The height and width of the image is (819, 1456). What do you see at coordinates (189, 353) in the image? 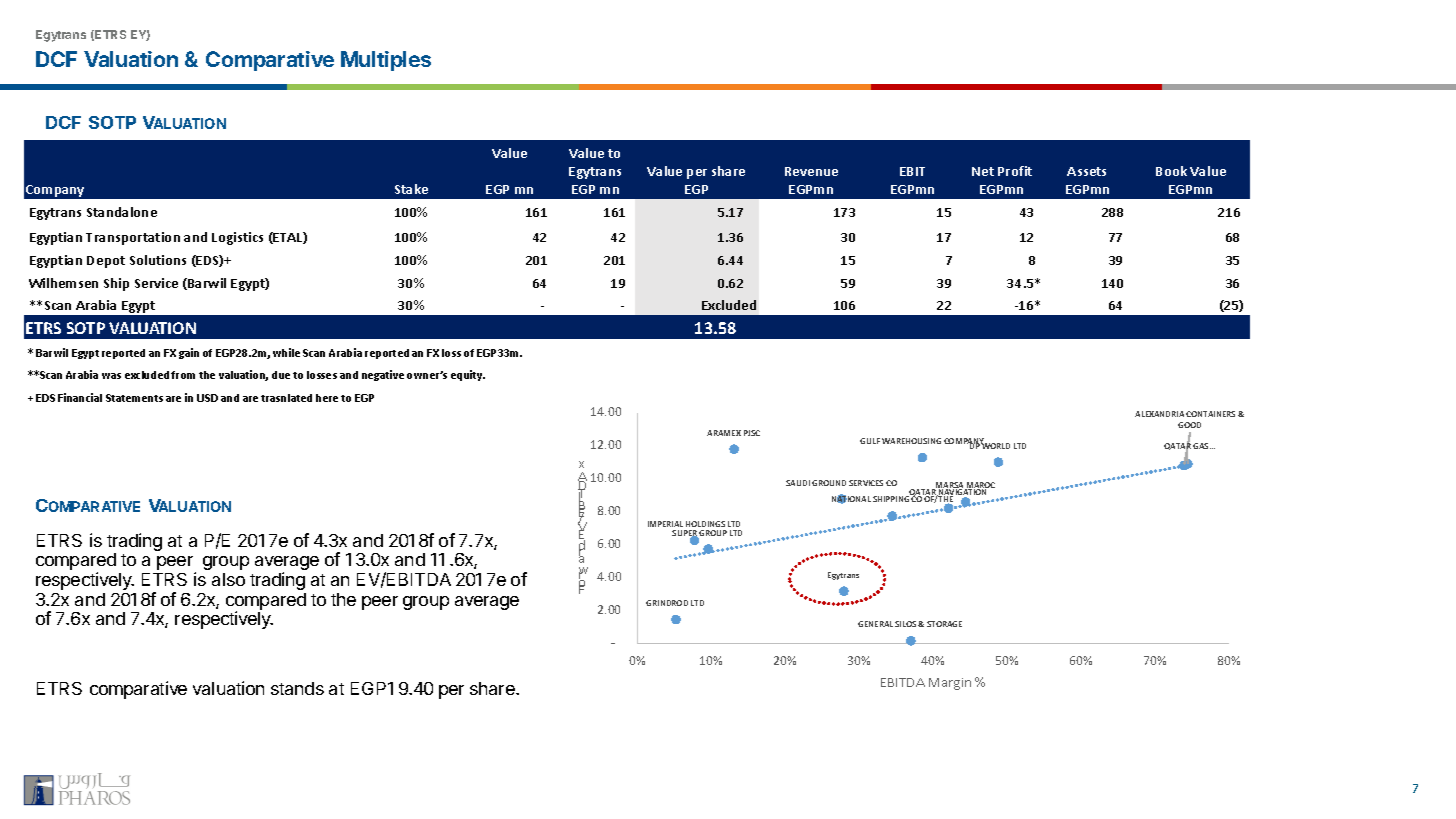
I see `gain` at bounding box center [189, 353].
